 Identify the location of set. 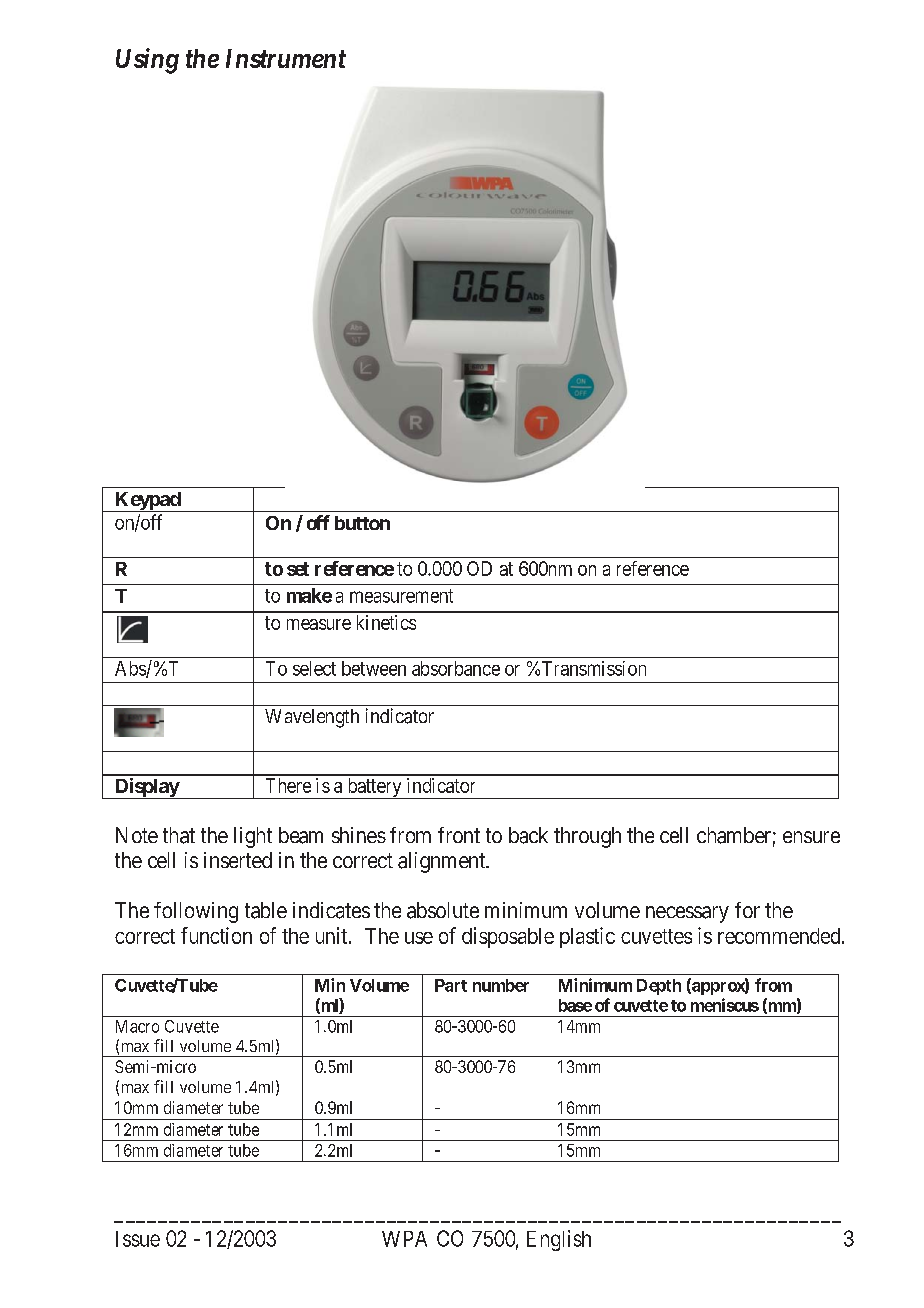
(298, 569).
